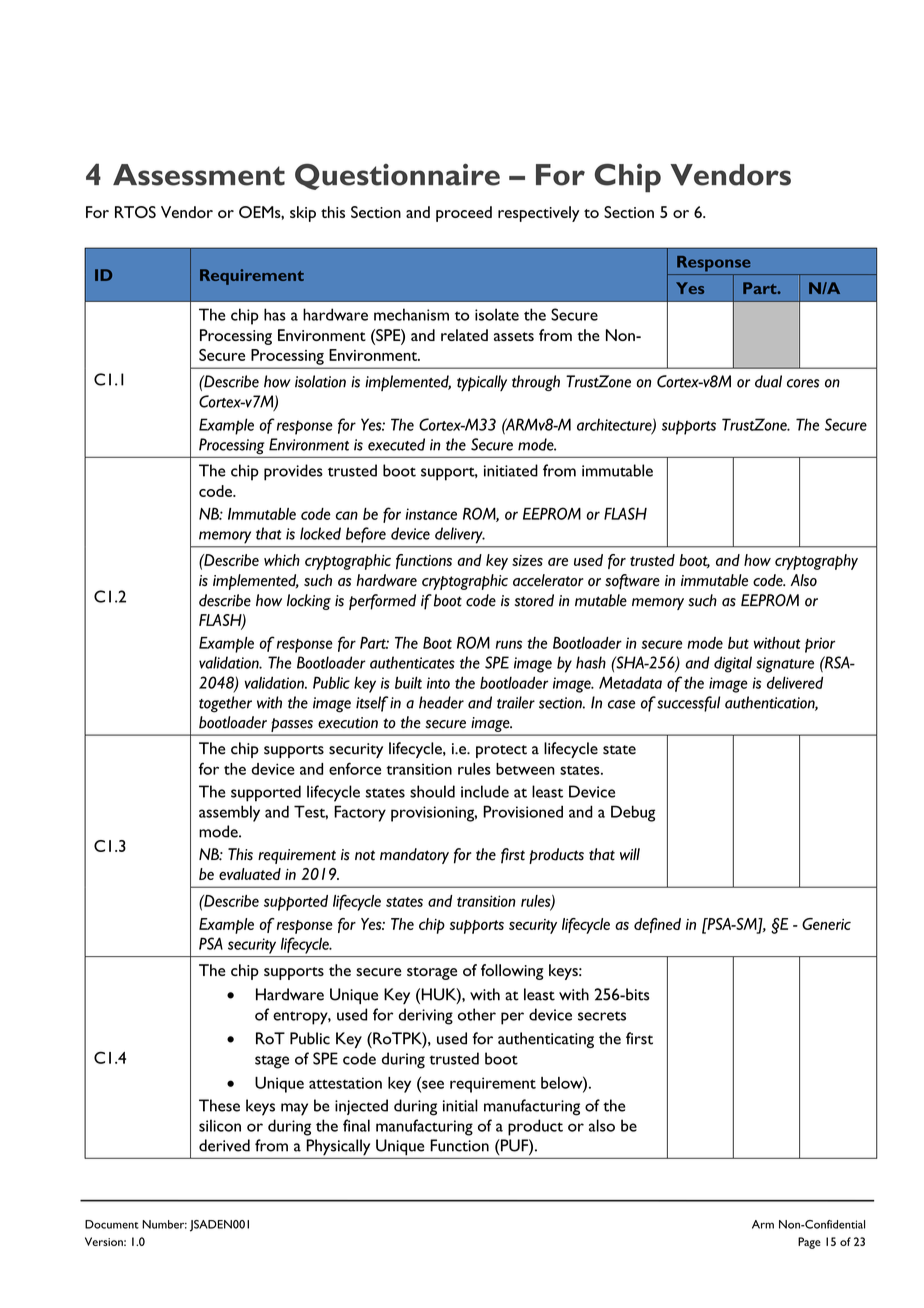  What do you see at coordinates (539, 214) in the document?
I see `respectively` at bounding box center [539, 214].
